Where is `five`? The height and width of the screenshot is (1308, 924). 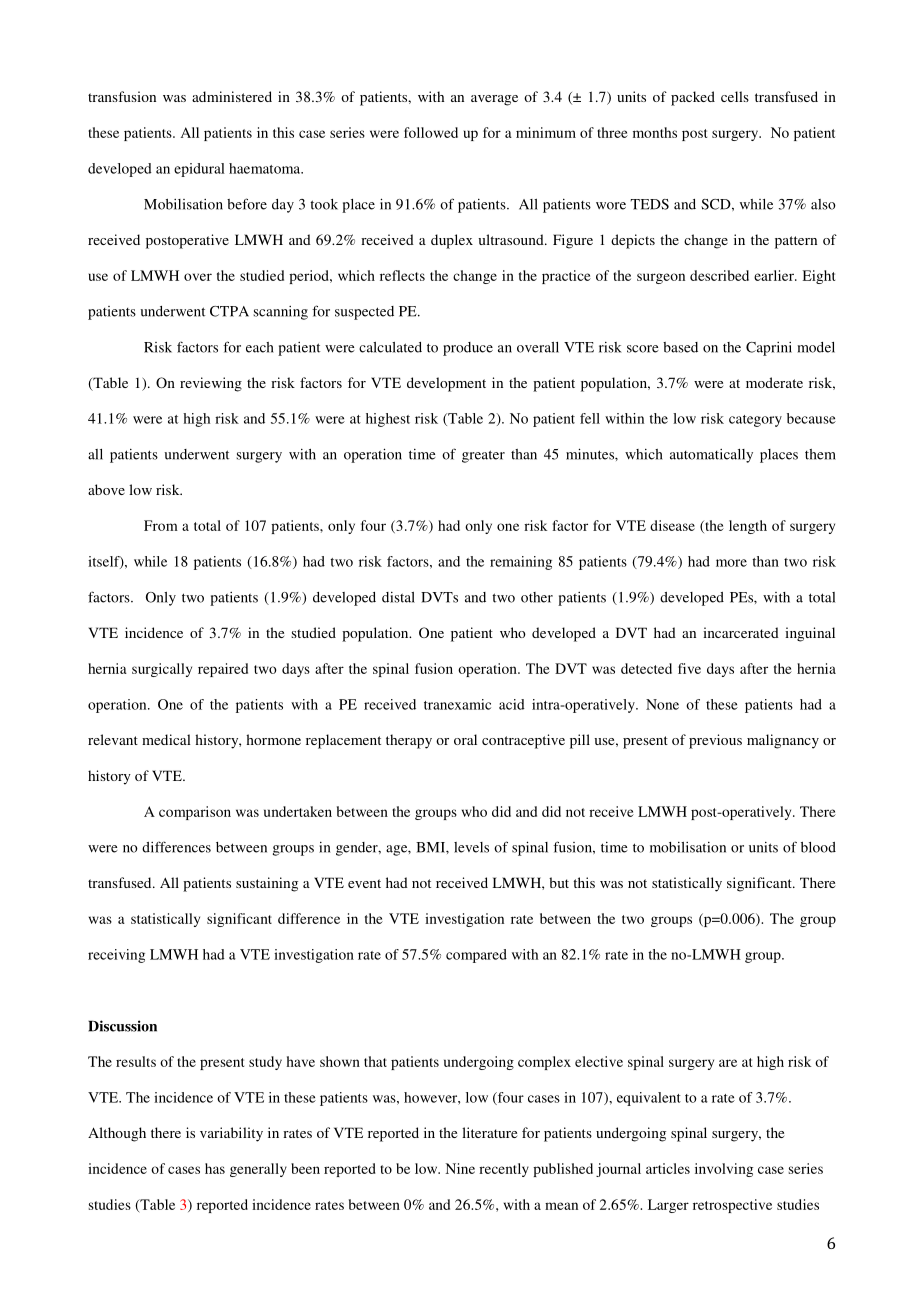
five is located at coordinates (689, 668).
